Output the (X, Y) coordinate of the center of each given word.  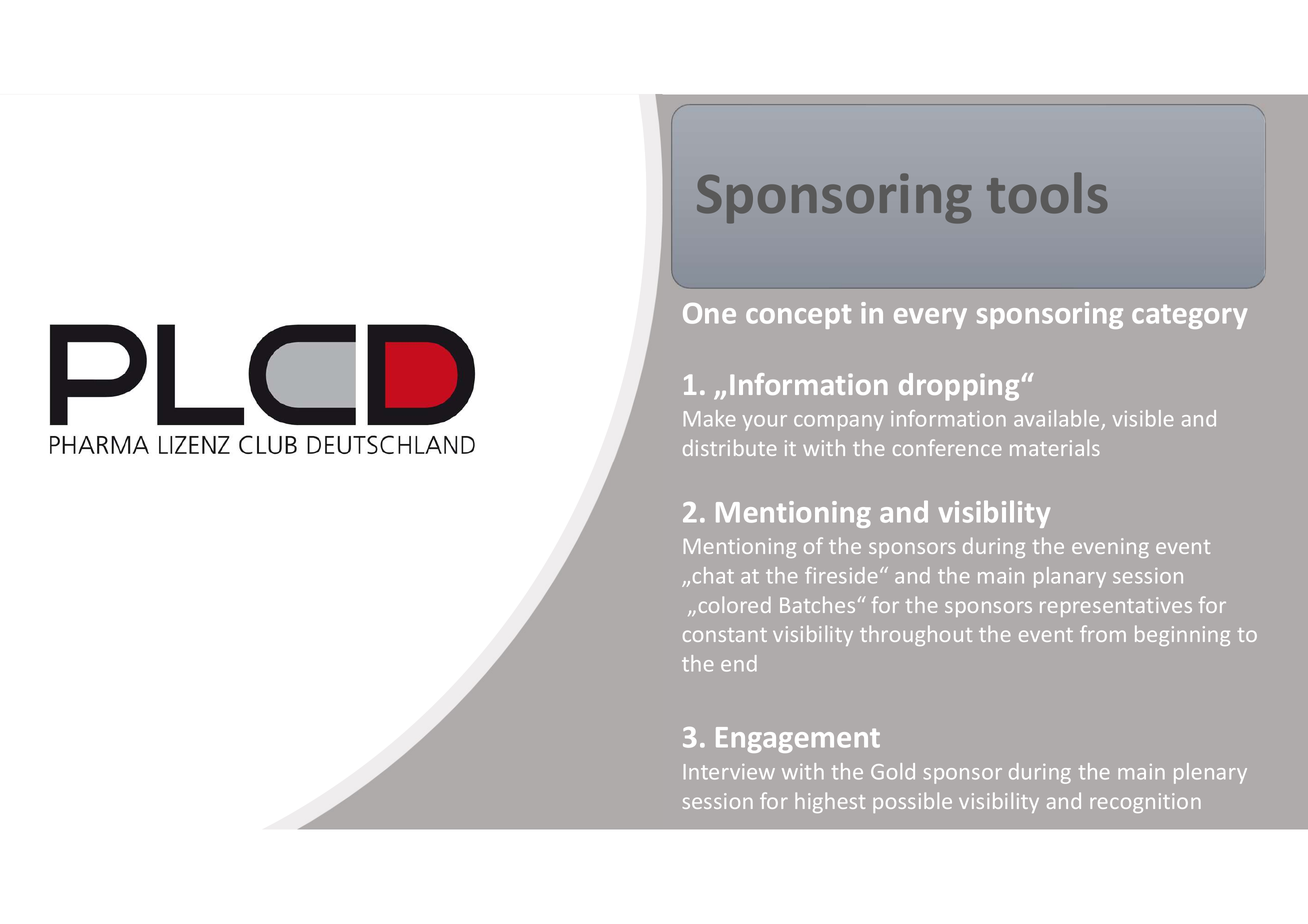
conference (947, 447)
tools (1047, 192)
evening (1110, 548)
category (1189, 316)
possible (912, 802)
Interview (729, 772)
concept (798, 316)
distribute (729, 447)
